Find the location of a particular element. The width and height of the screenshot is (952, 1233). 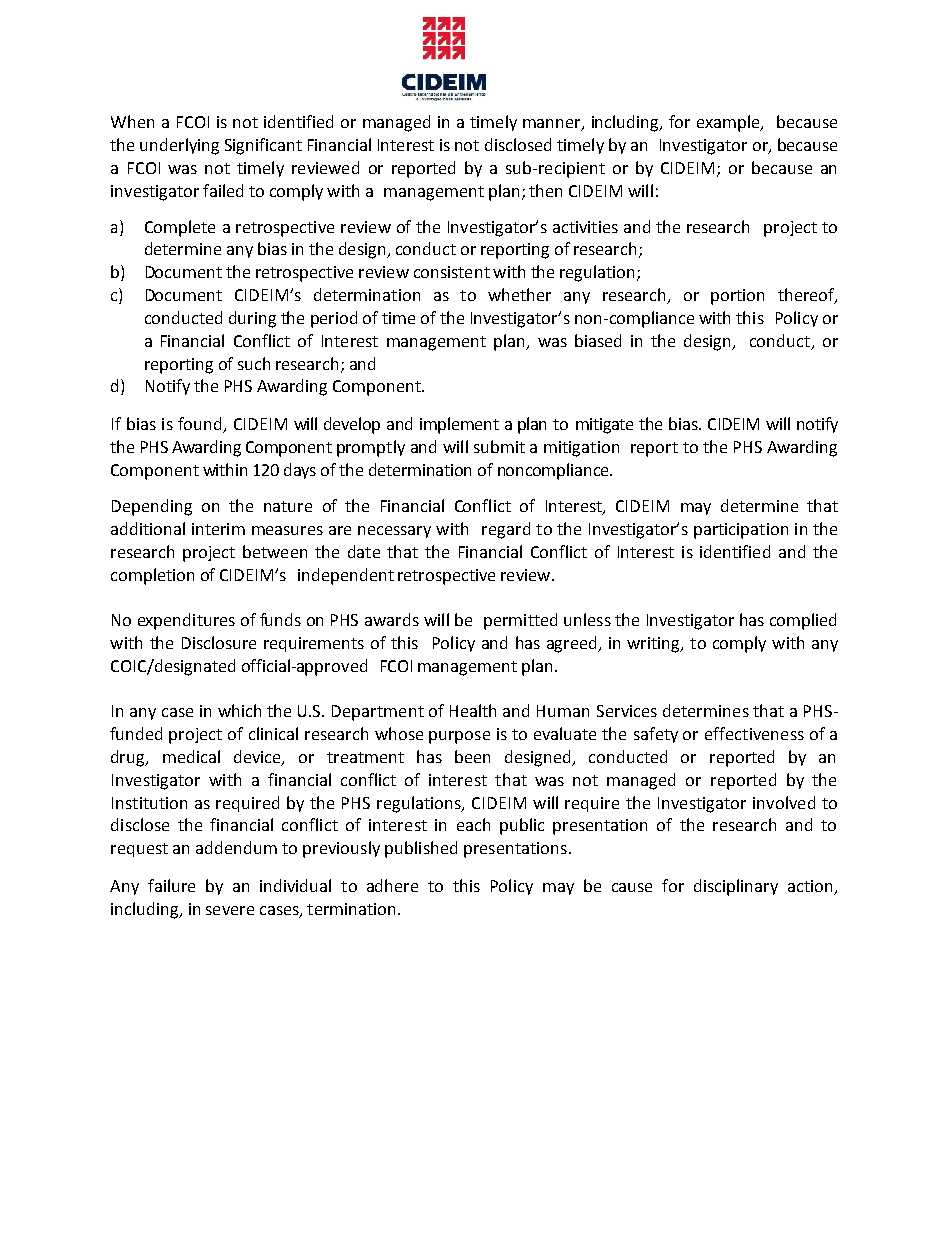

underlying is located at coordinates (179, 146).
